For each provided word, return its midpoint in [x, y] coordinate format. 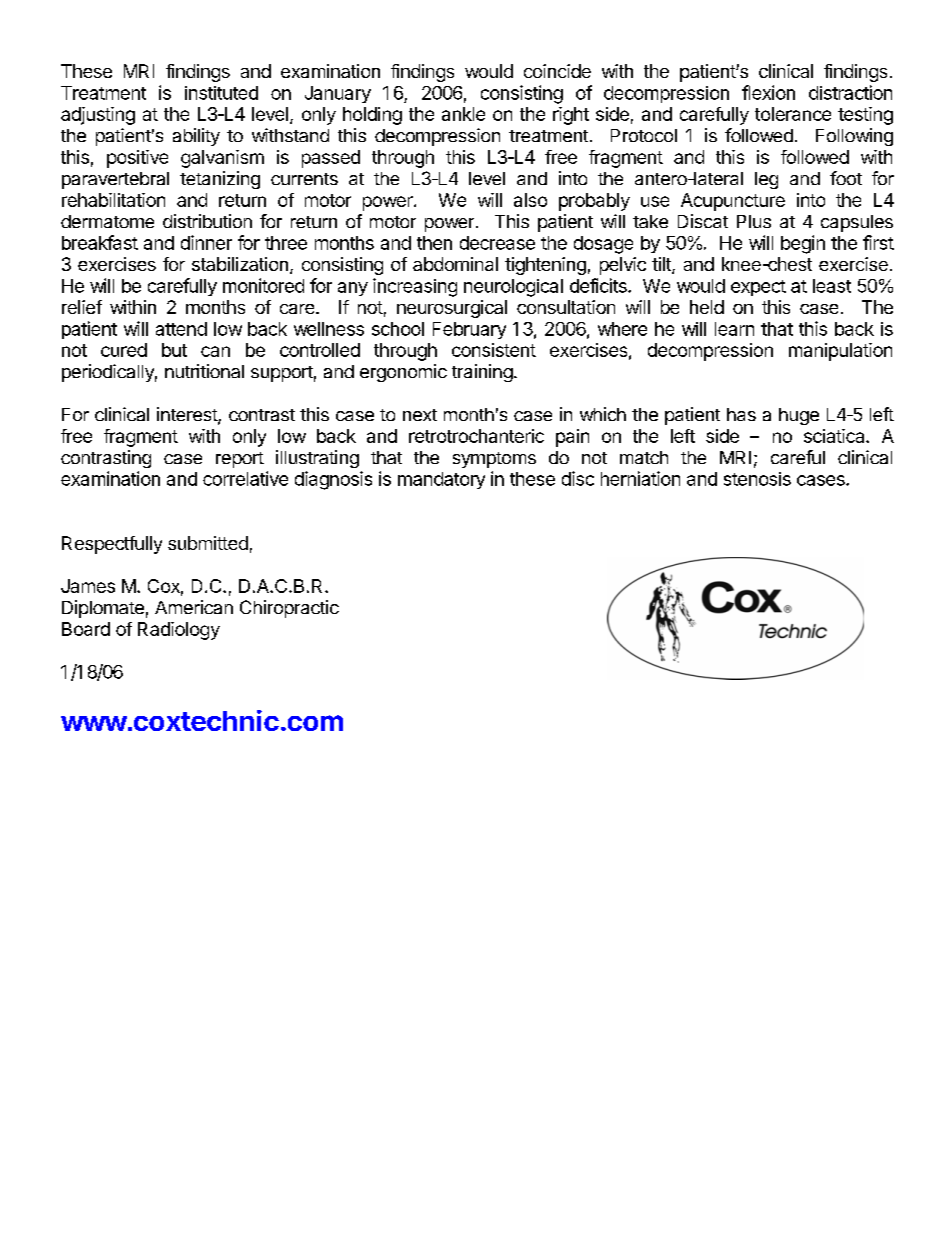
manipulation [840, 352]
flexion [768, 92]
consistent [494, 350]
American [194, 607]
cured [124, 350]
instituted [221, 93]
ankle [463, 114]
